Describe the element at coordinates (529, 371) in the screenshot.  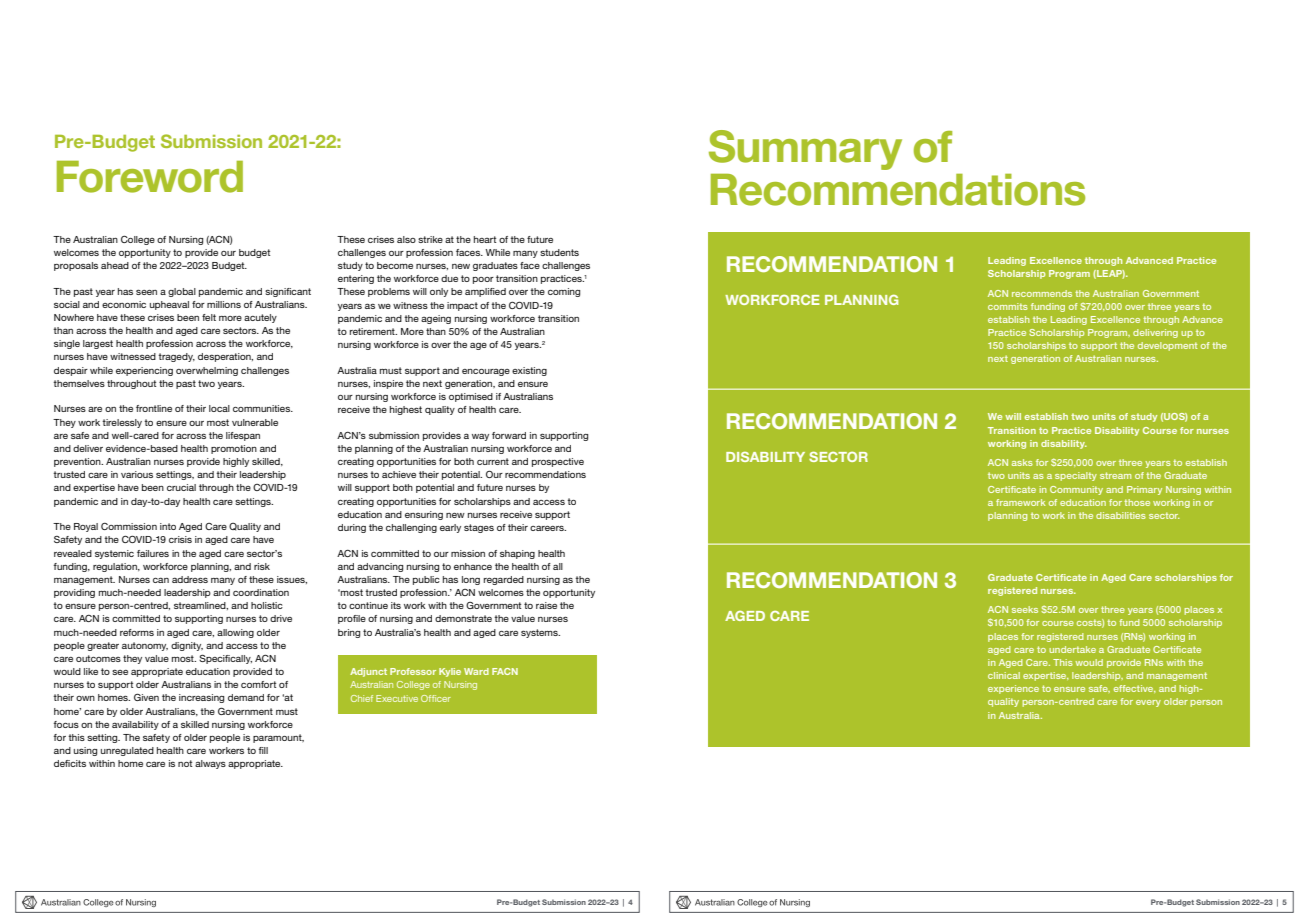
I see `existing` at that location.
